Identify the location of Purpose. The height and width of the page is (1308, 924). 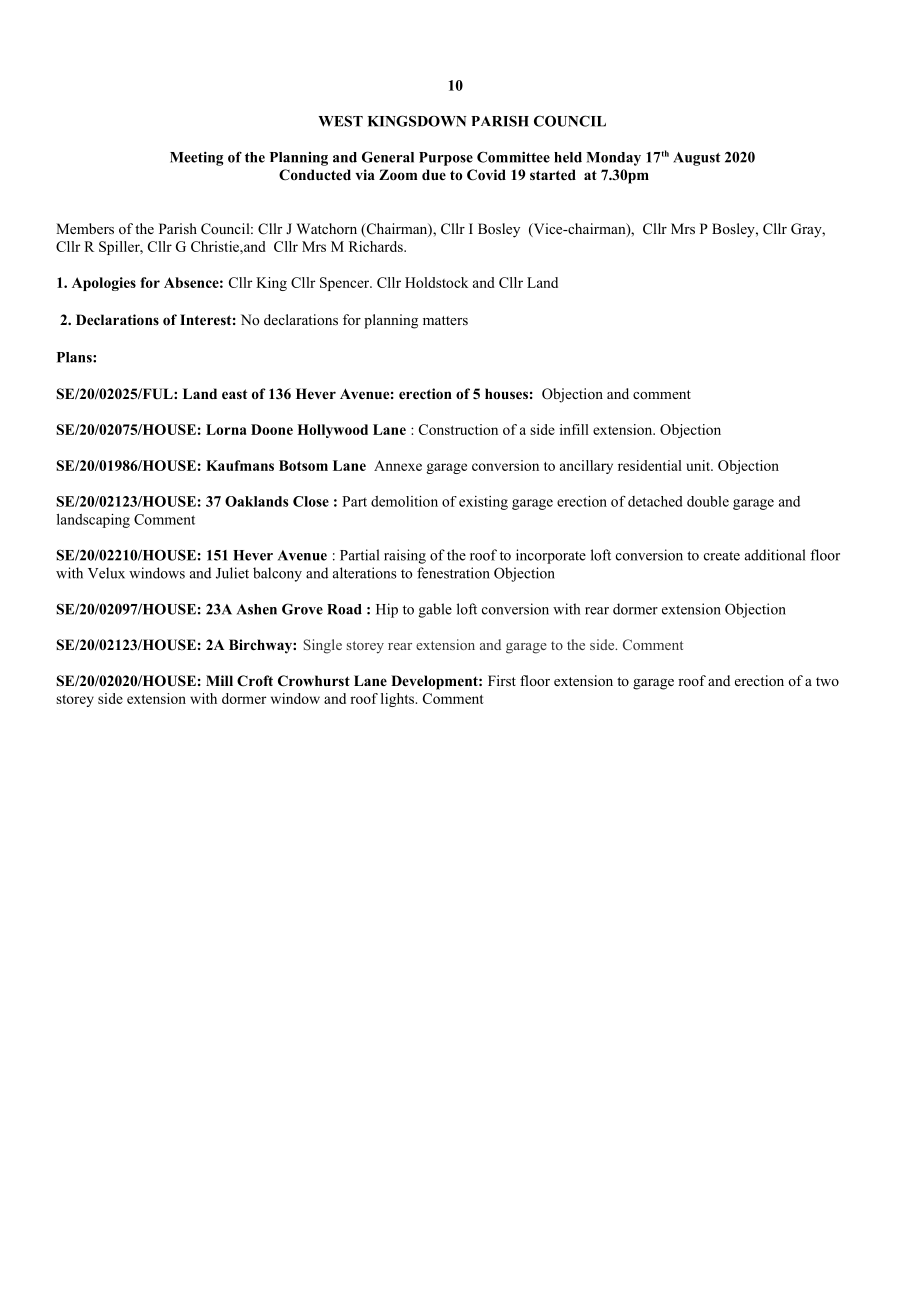
(446, 159).
